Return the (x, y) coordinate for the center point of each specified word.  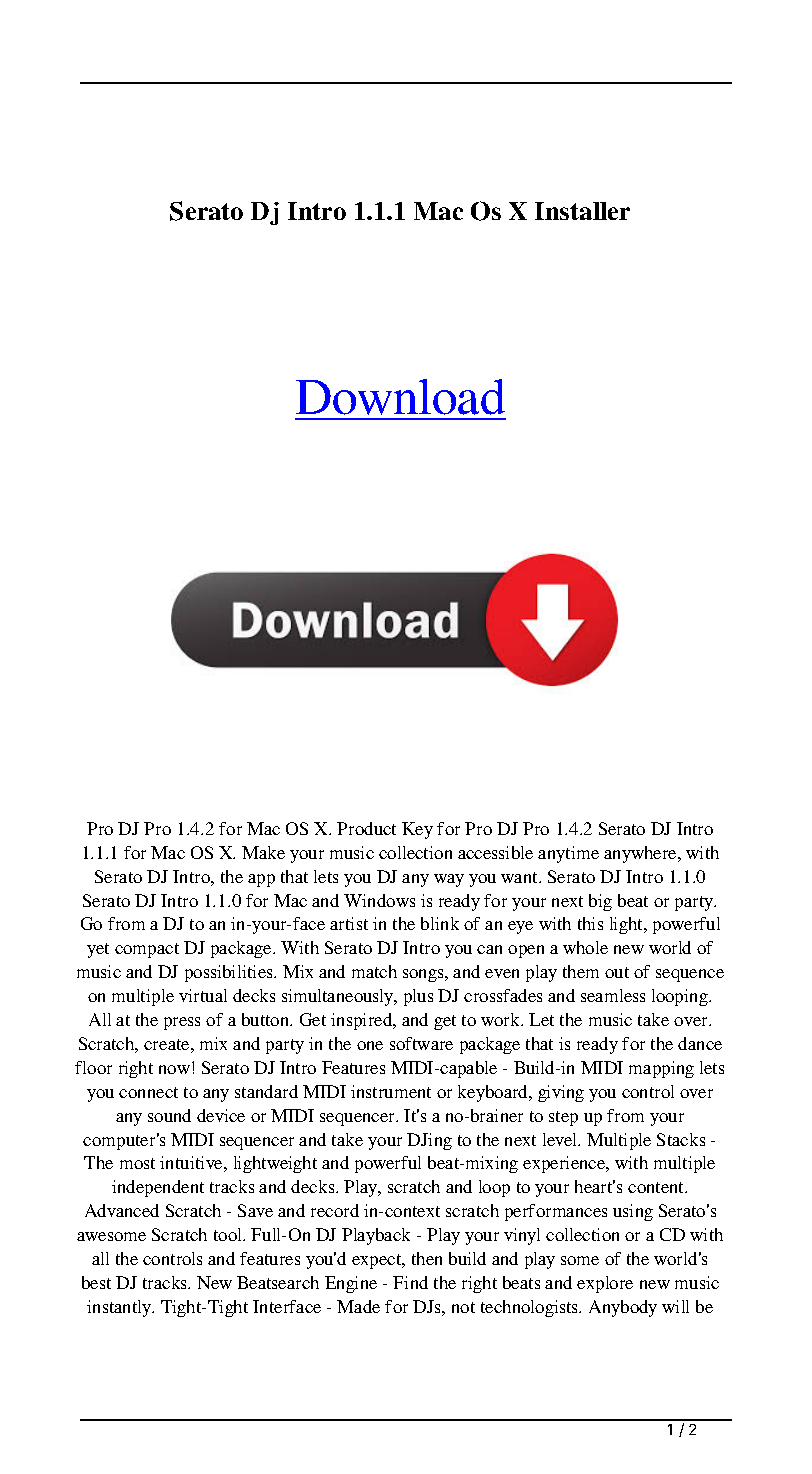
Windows (379, 900)
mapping (661, 1069)
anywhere (641, 854)
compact (147, 950)
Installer (582, 211)
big (600, 902)
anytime (568, 854)
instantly (120, 1308)
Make (263, 852)
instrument (391, 1091)
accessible (495, 852)
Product (366, 828)
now (174, 1069)
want (520, 877)
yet (98, 950)
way (449, 880)
